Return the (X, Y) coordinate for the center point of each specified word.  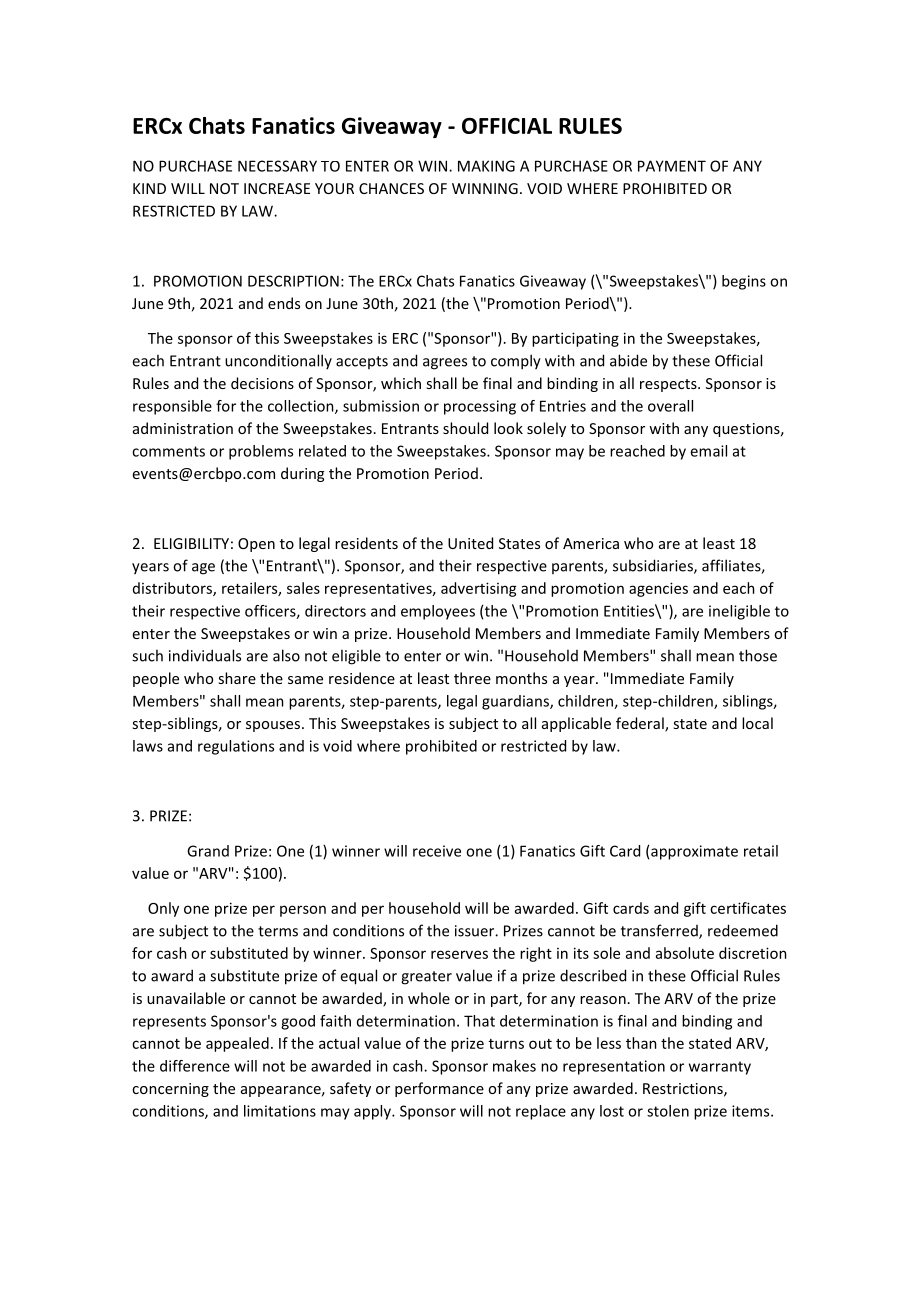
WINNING (485, 188)
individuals (205, 655)
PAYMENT (672, 166)
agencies (658, 589)
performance (439, 1089)
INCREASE (277, 188)
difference (195, 1066)
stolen (668, 1111)
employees (438, 612)
